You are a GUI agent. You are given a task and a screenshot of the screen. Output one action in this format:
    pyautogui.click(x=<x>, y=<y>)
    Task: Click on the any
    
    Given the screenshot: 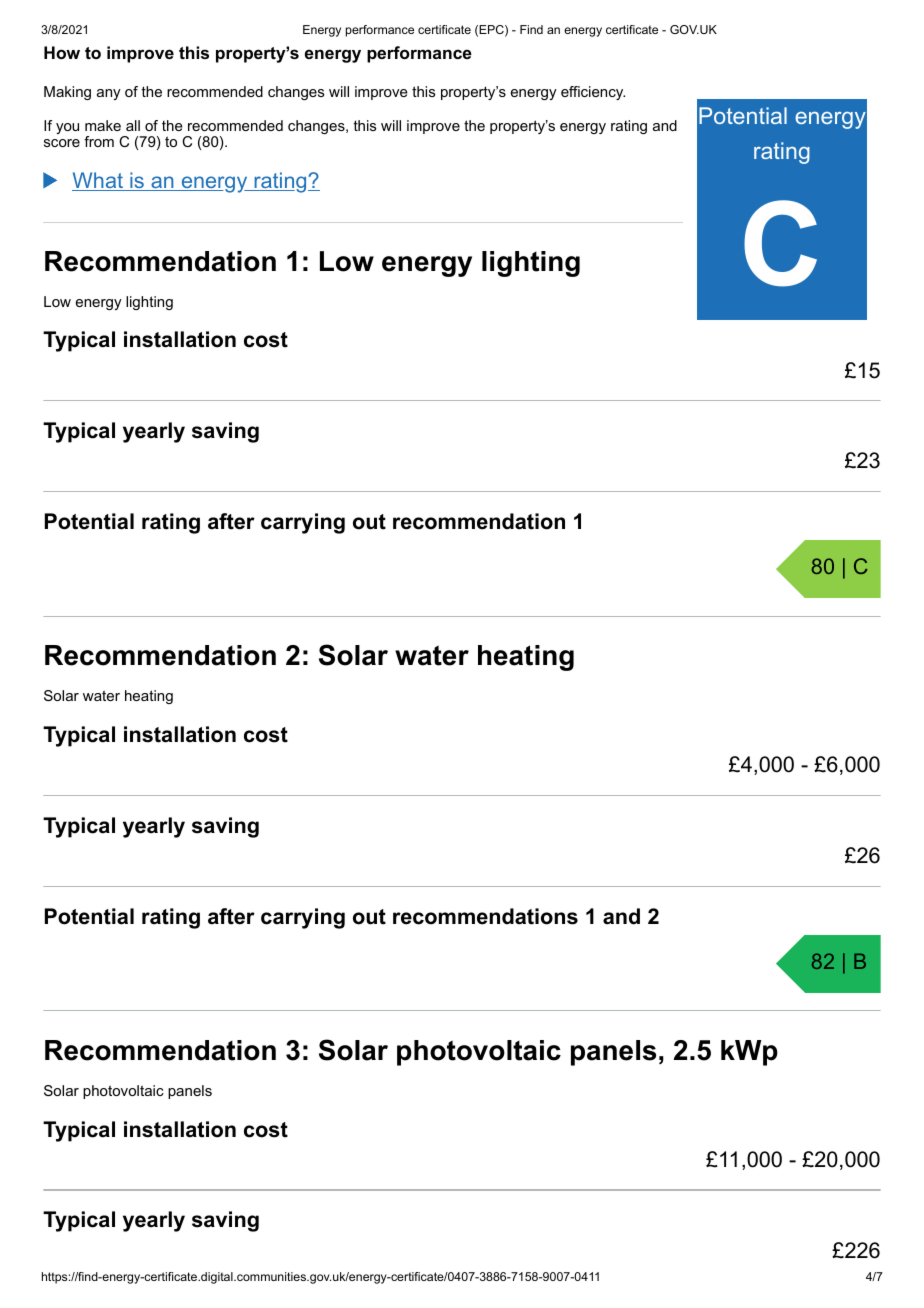 What is the action you would take?
    pyautogui.click(x=109, y=94)
